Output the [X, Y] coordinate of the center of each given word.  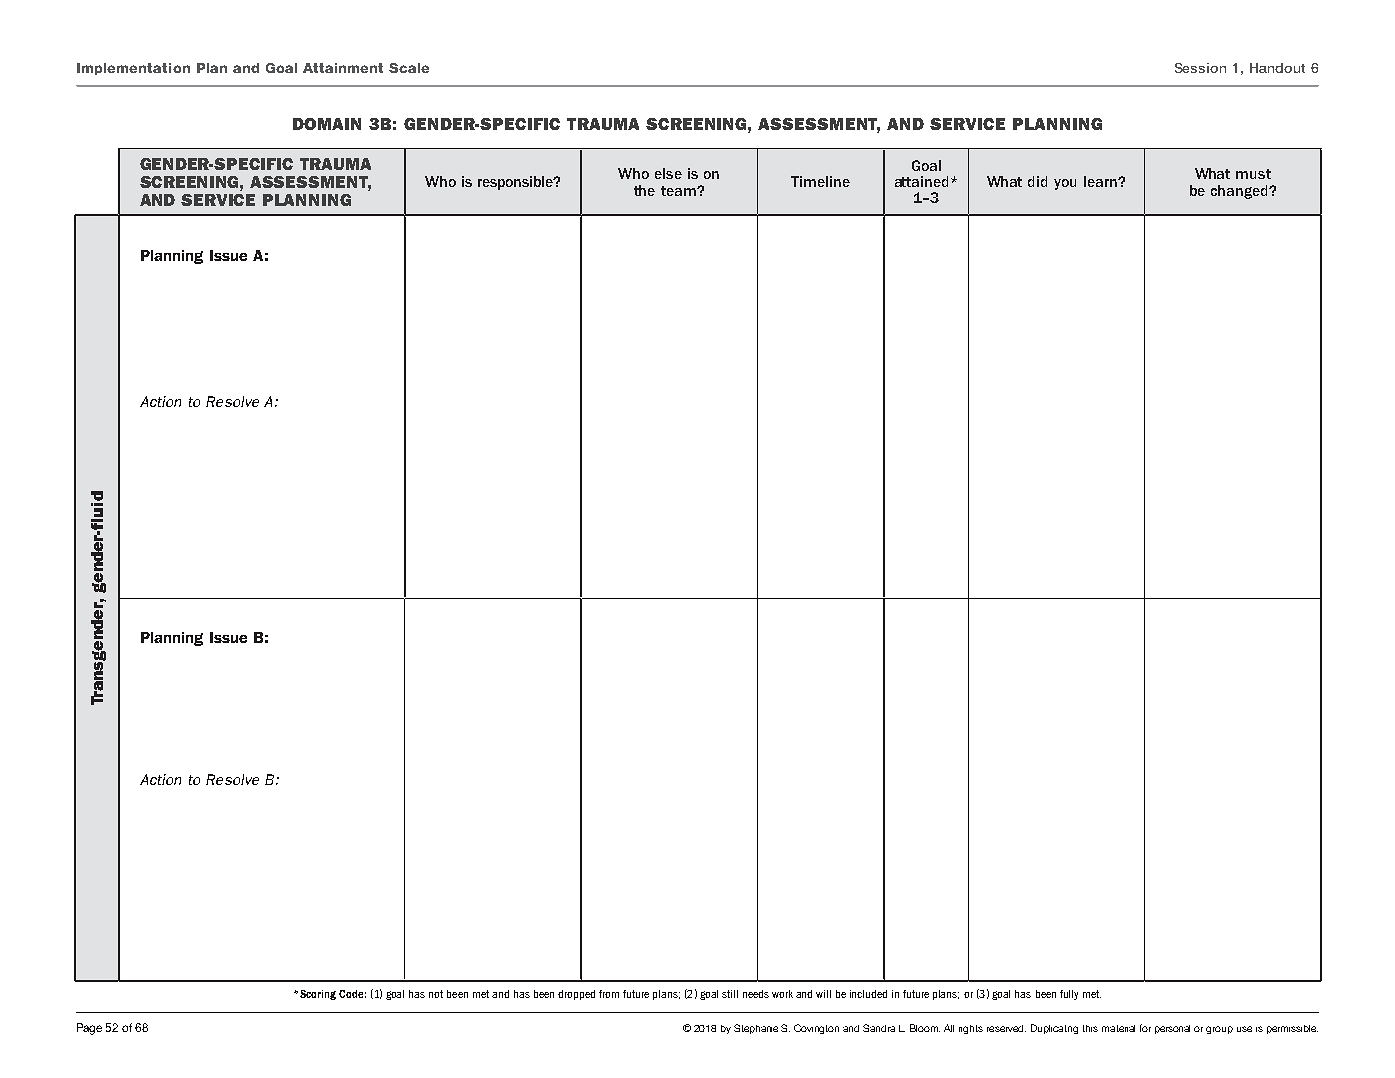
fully [1069, 995]
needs [756, 994]
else [668, 173]
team [679, 191]
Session [1200, 68]
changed [1240, 192]
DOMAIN [327, 124]
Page [89, 1029]
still [730, 994]
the [644, 190]
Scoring [318, 995]
